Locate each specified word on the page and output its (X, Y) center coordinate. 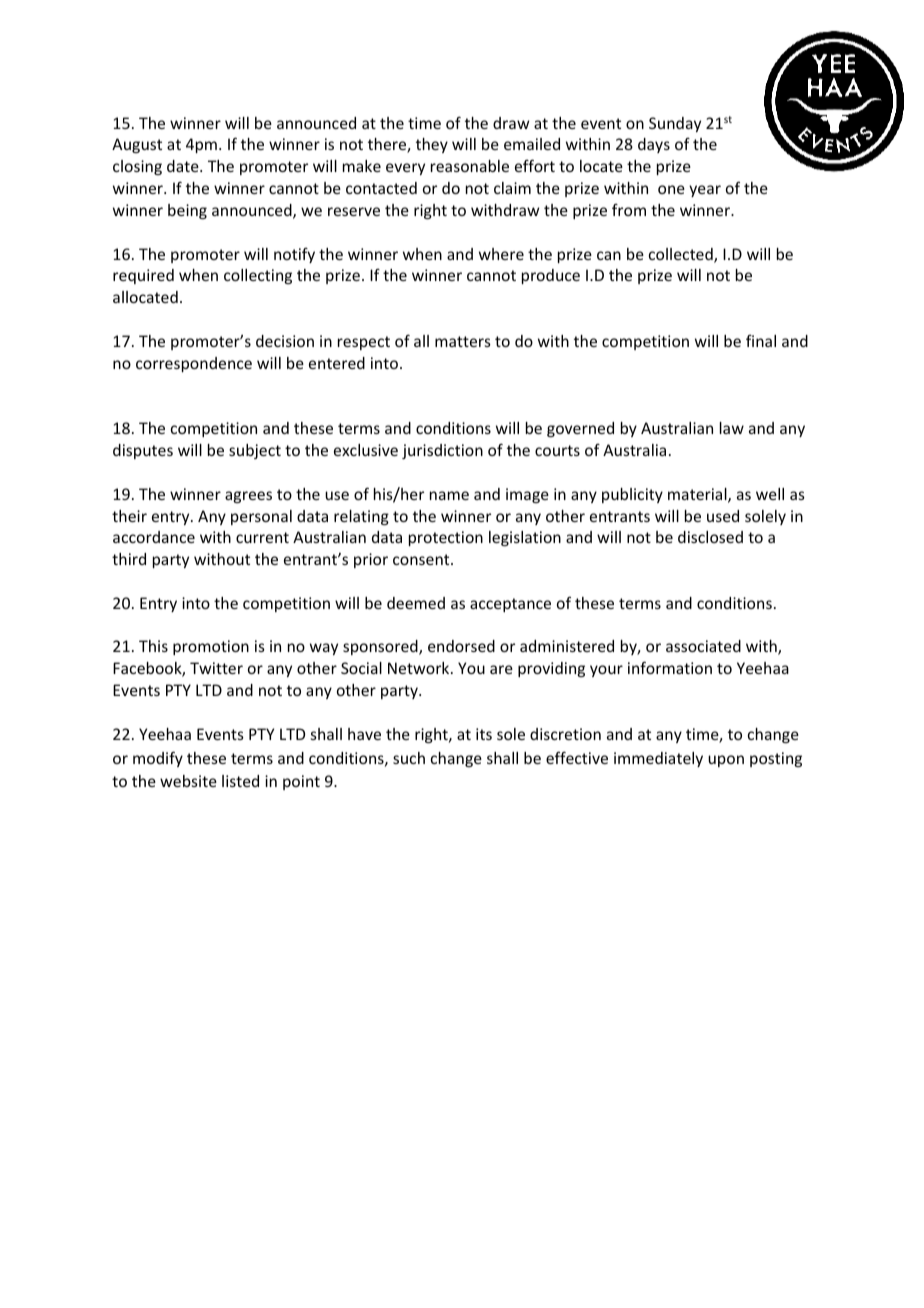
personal (261, 517)
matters (463, 341)
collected (682, 255)
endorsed (461, 646)
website (188, 781)
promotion (211, 647)
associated (703, 646)
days (654, 145)
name (449, 495)
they (432, 145)
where (501, 254)
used (723, 516)
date (184, 166)
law (732, 428)
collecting (258, 276)
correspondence (194, 364)
